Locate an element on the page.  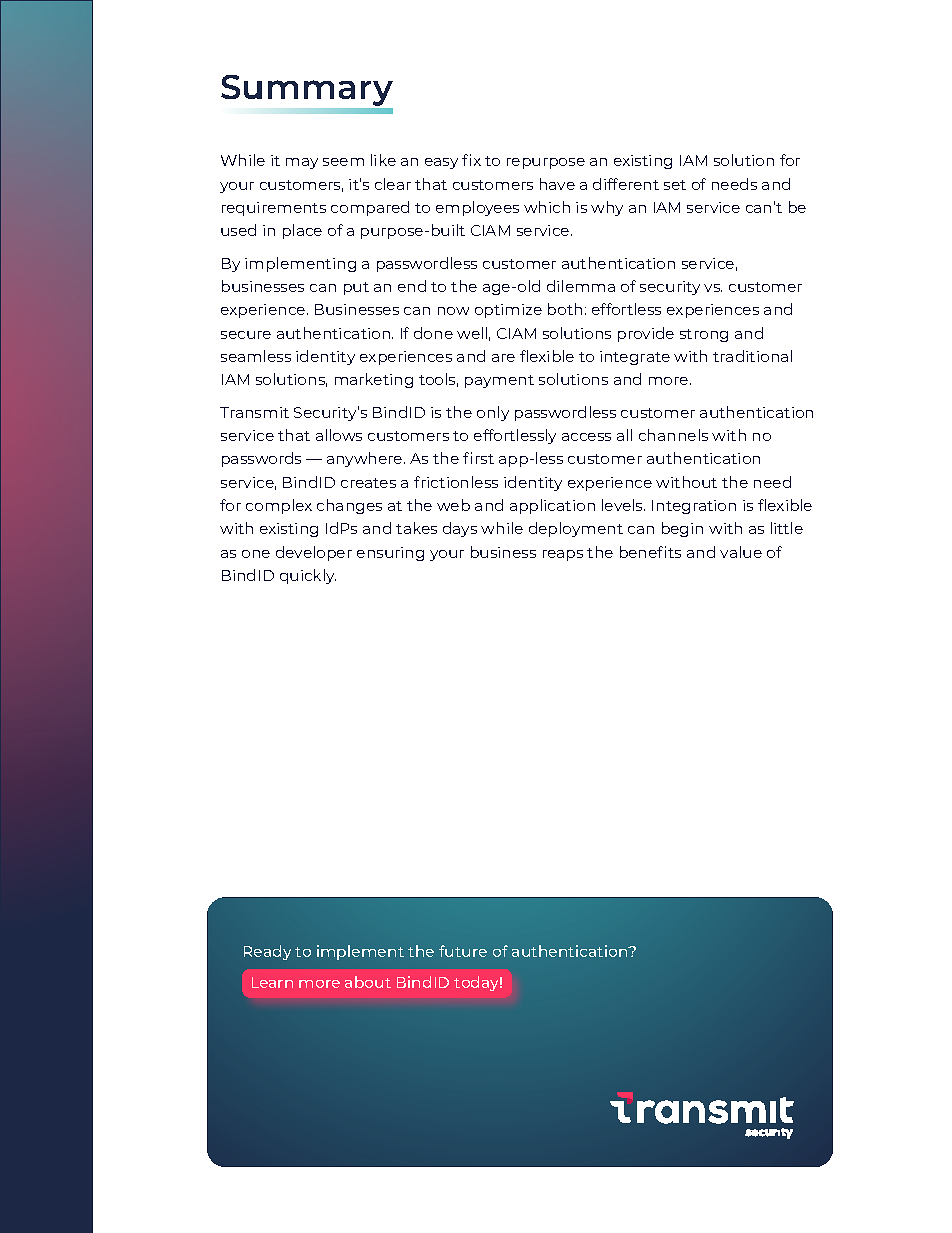
set is located at coordinates (675, 185).
